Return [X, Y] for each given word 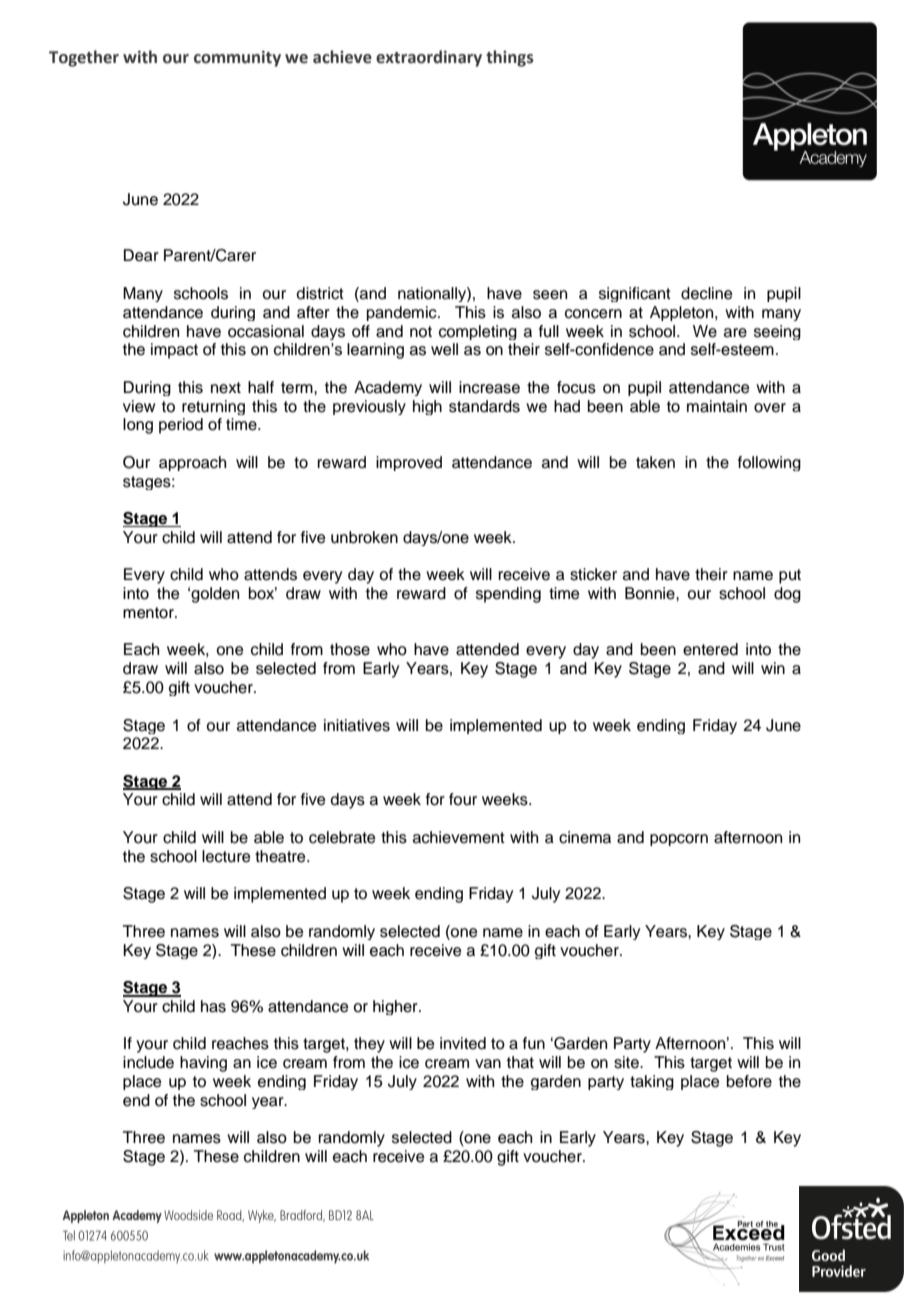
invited [463, 1043]
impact [174, 351]
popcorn [679, 840]
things [510, 58]
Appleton [683, 313]
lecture [226, 856]
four [463, 799]
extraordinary [429, 58]
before [749, 1081]
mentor [149, 613]
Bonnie [651, 593]
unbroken [364, 537]
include [148, 1062]
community [237, 59]
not [421, 332]
